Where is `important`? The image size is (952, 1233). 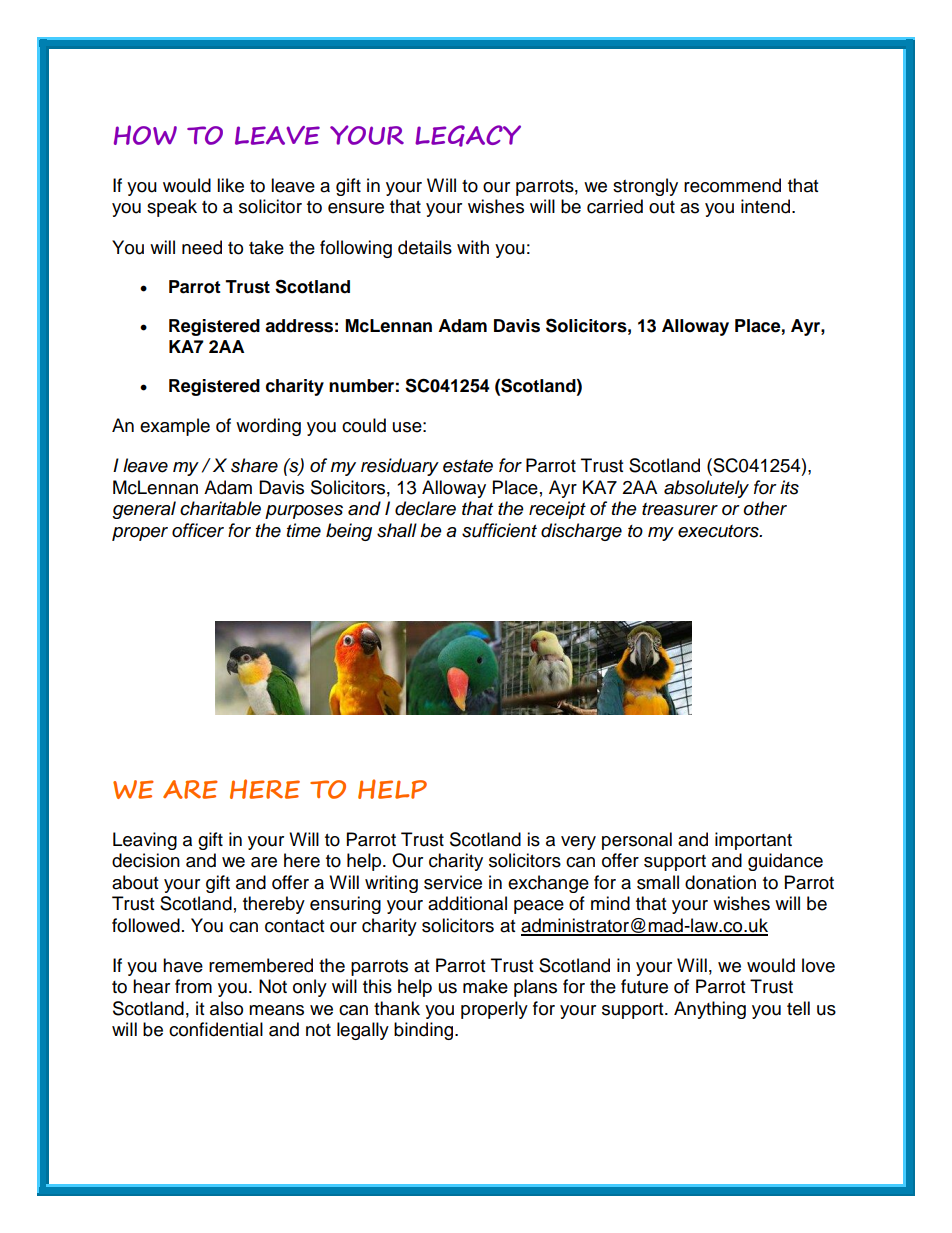 important is located at coordinates (753, 841).
